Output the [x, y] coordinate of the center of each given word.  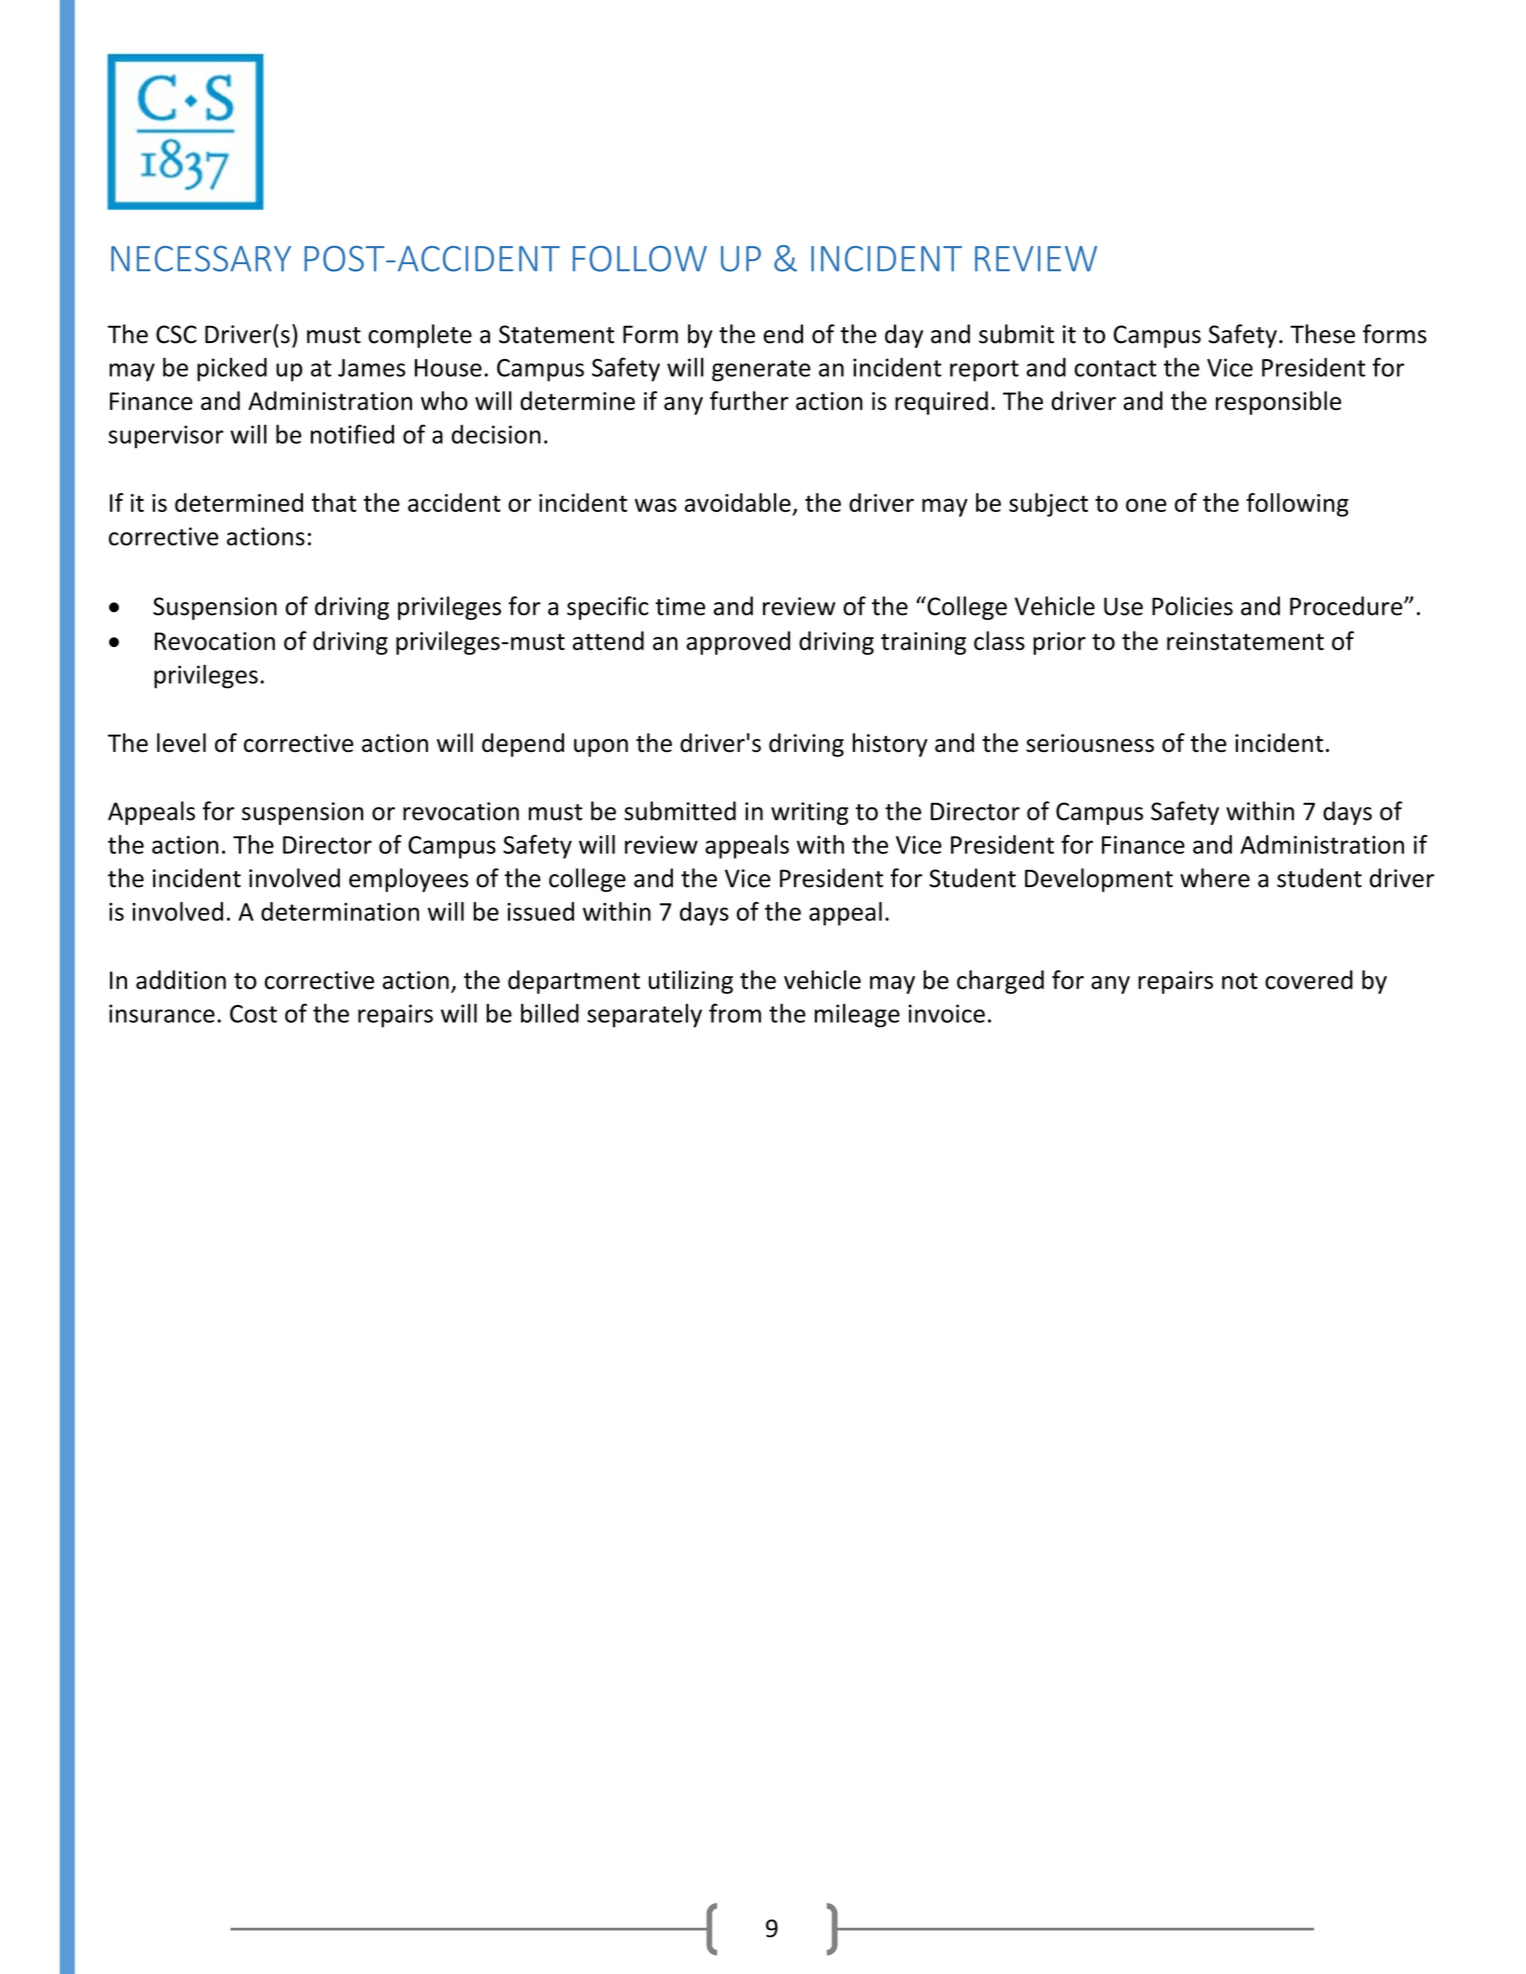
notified [352, 434]
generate [761, 371]
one [1146, 505]
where [1215, 878]
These [1322, 334]
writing [810, 813]
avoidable [738, 502]
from [735, 1013]
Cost [253, 1014]
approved [738, 643]
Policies [1192, 606]
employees [408, 880]
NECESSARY [201, 259]
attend [608, 640]
